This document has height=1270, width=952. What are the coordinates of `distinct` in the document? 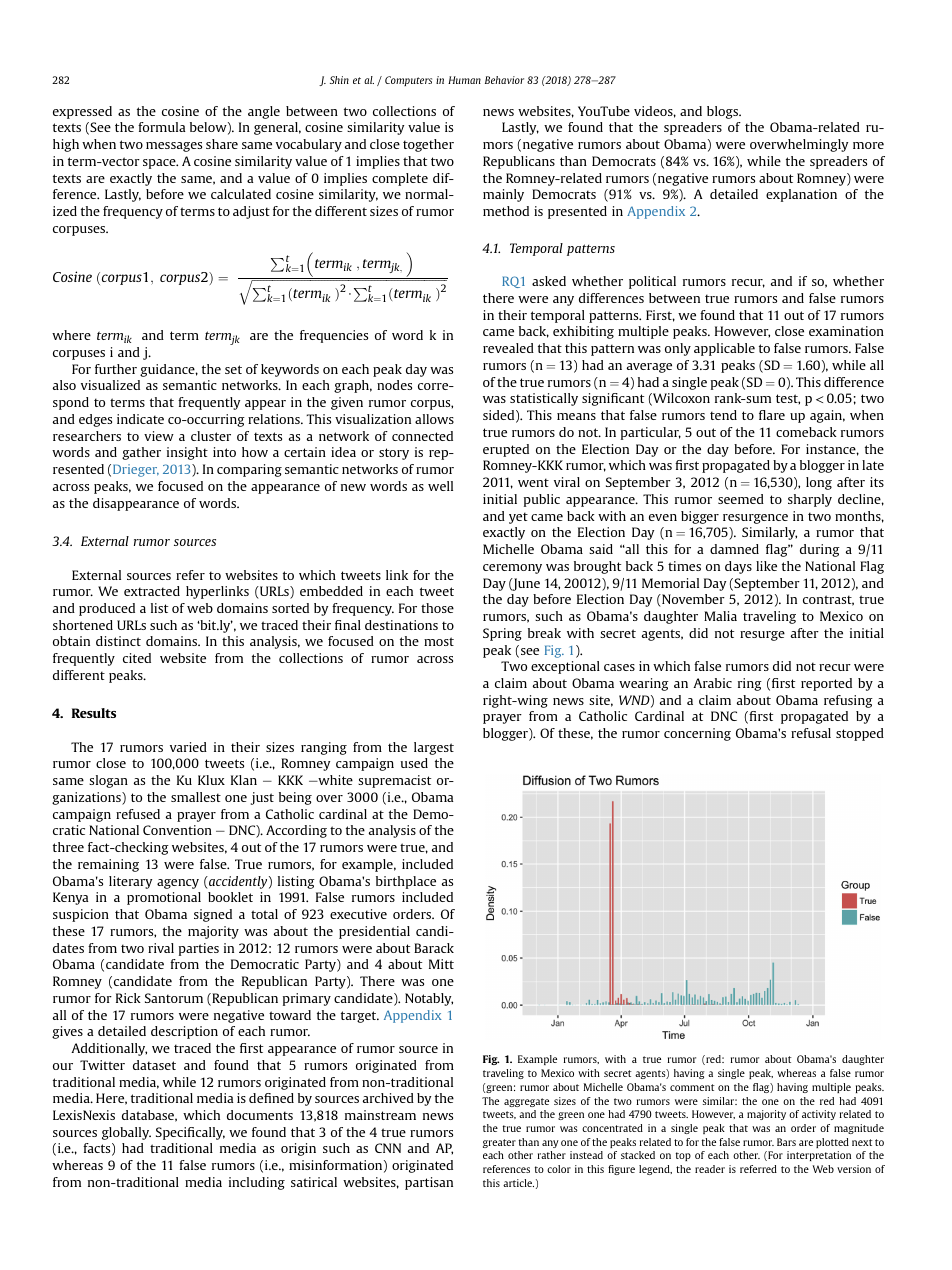 It's located at (118, 641).
